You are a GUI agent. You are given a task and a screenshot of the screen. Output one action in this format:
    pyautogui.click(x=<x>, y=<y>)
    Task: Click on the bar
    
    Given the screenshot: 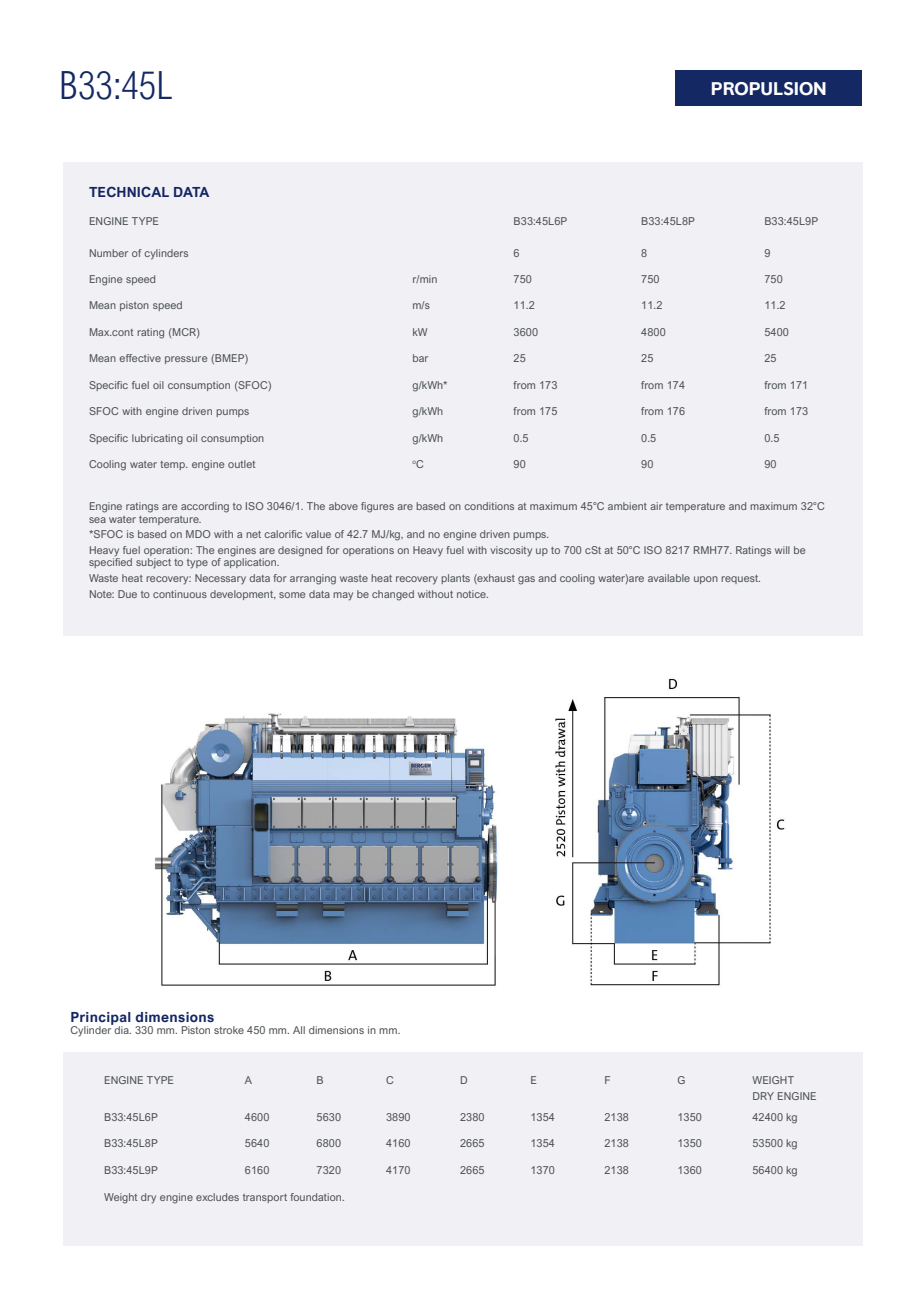 What is the action you would take?
    pyautogui.click(x=420, y=358)
